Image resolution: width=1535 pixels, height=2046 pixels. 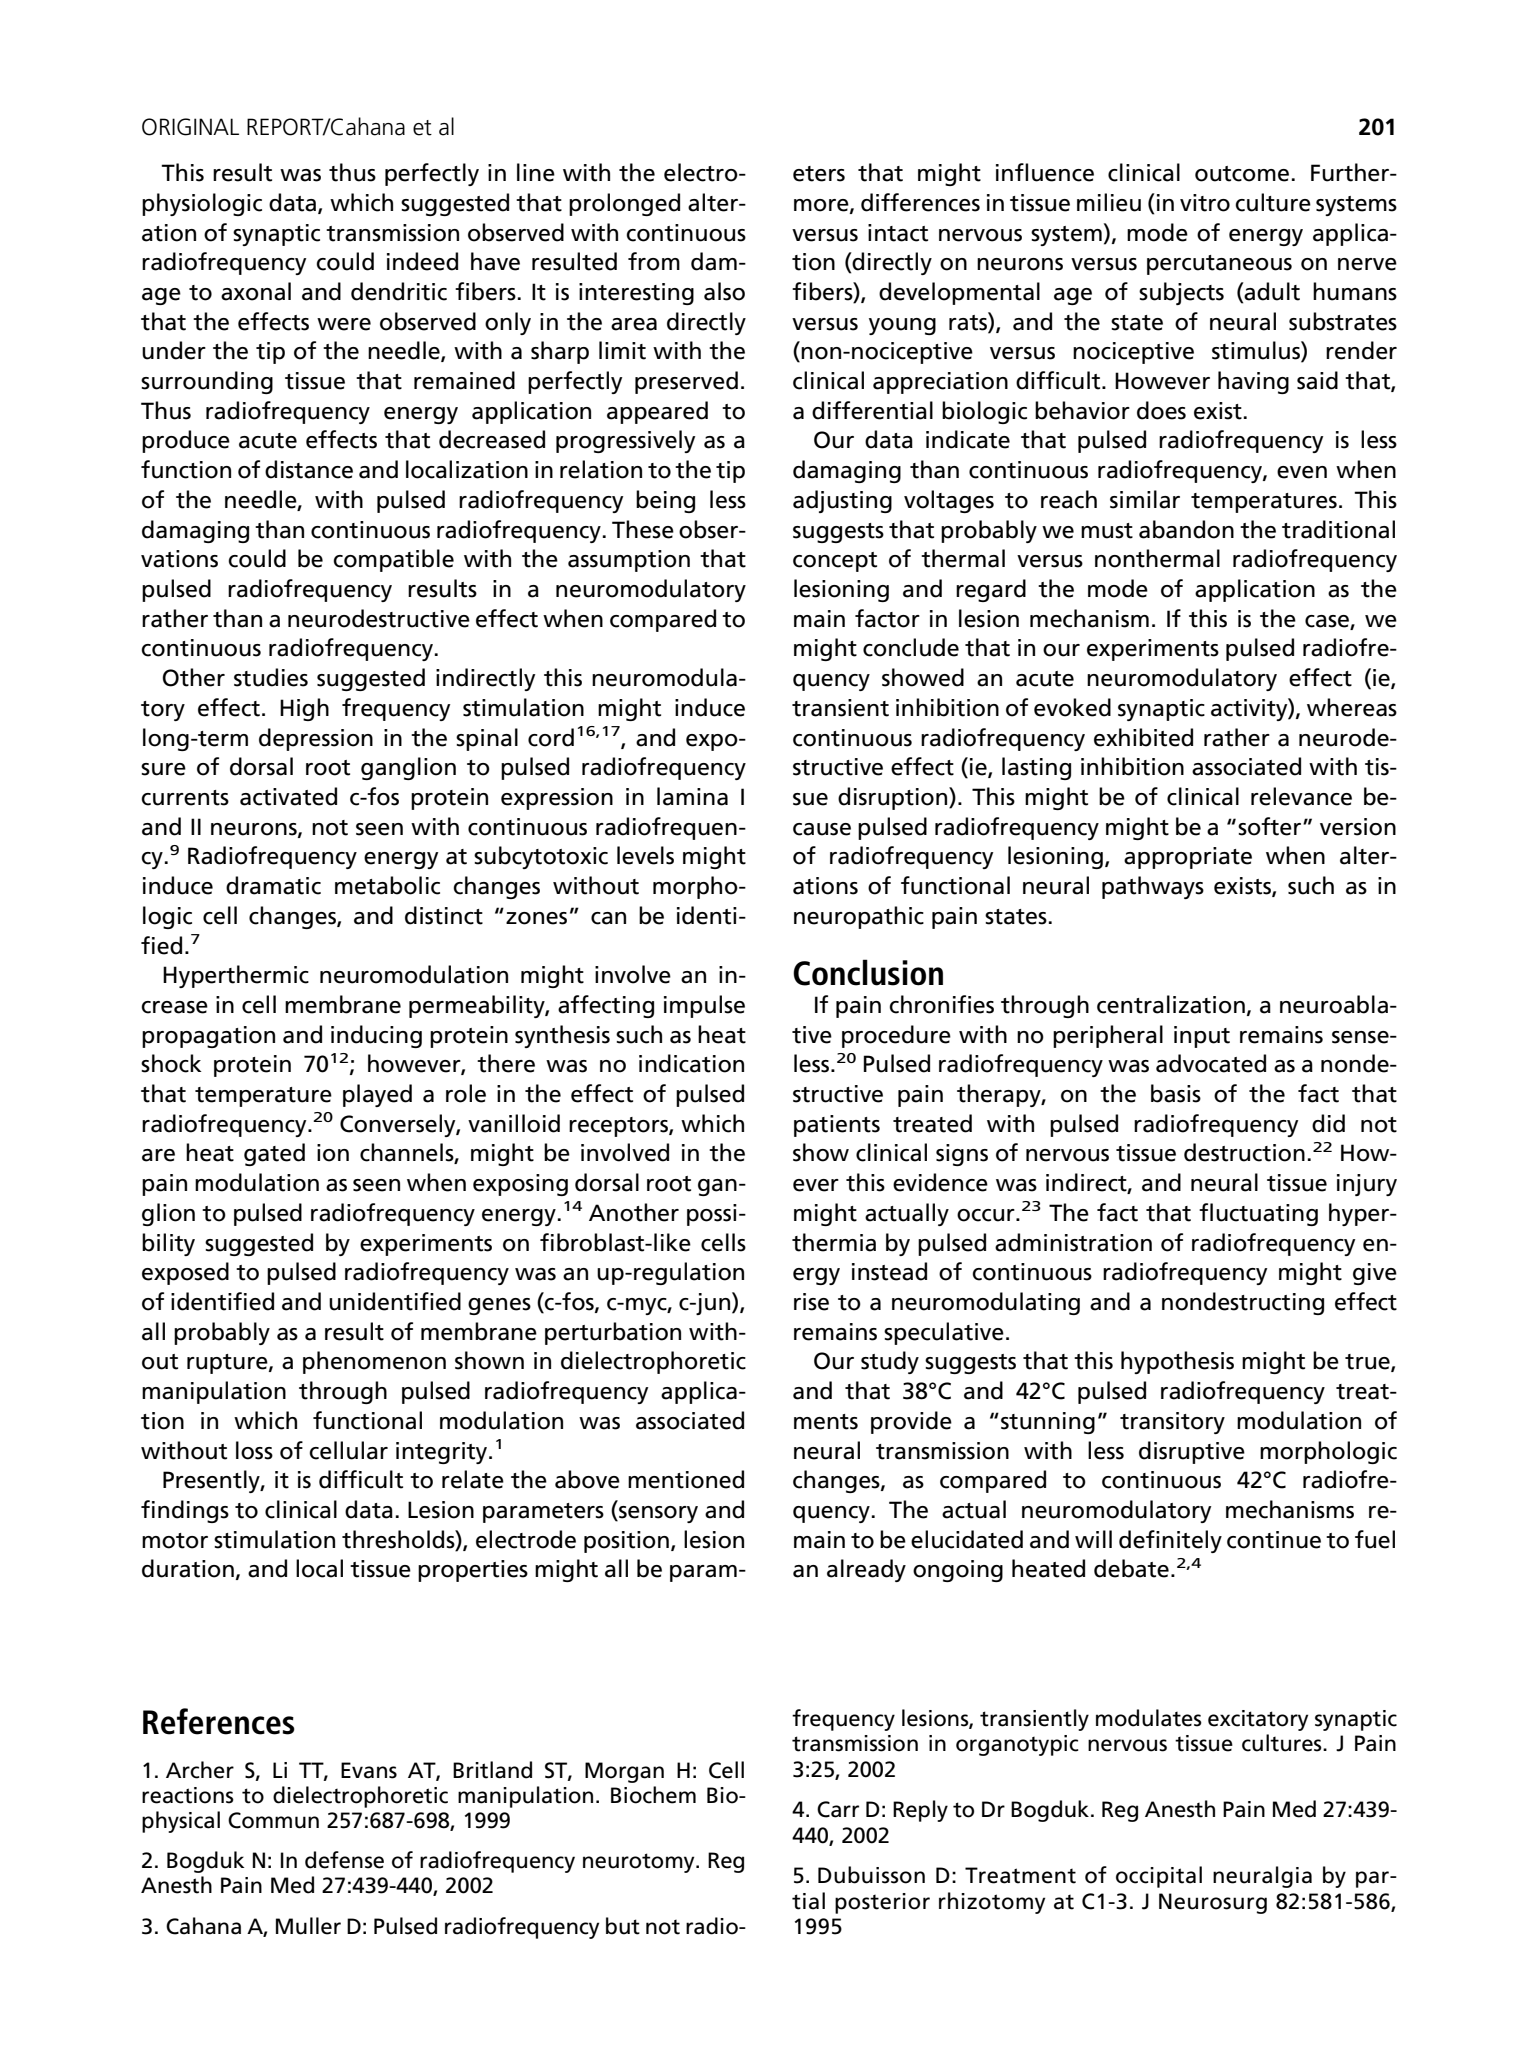 I want to click on input, so click(x=1202, y=1037).
